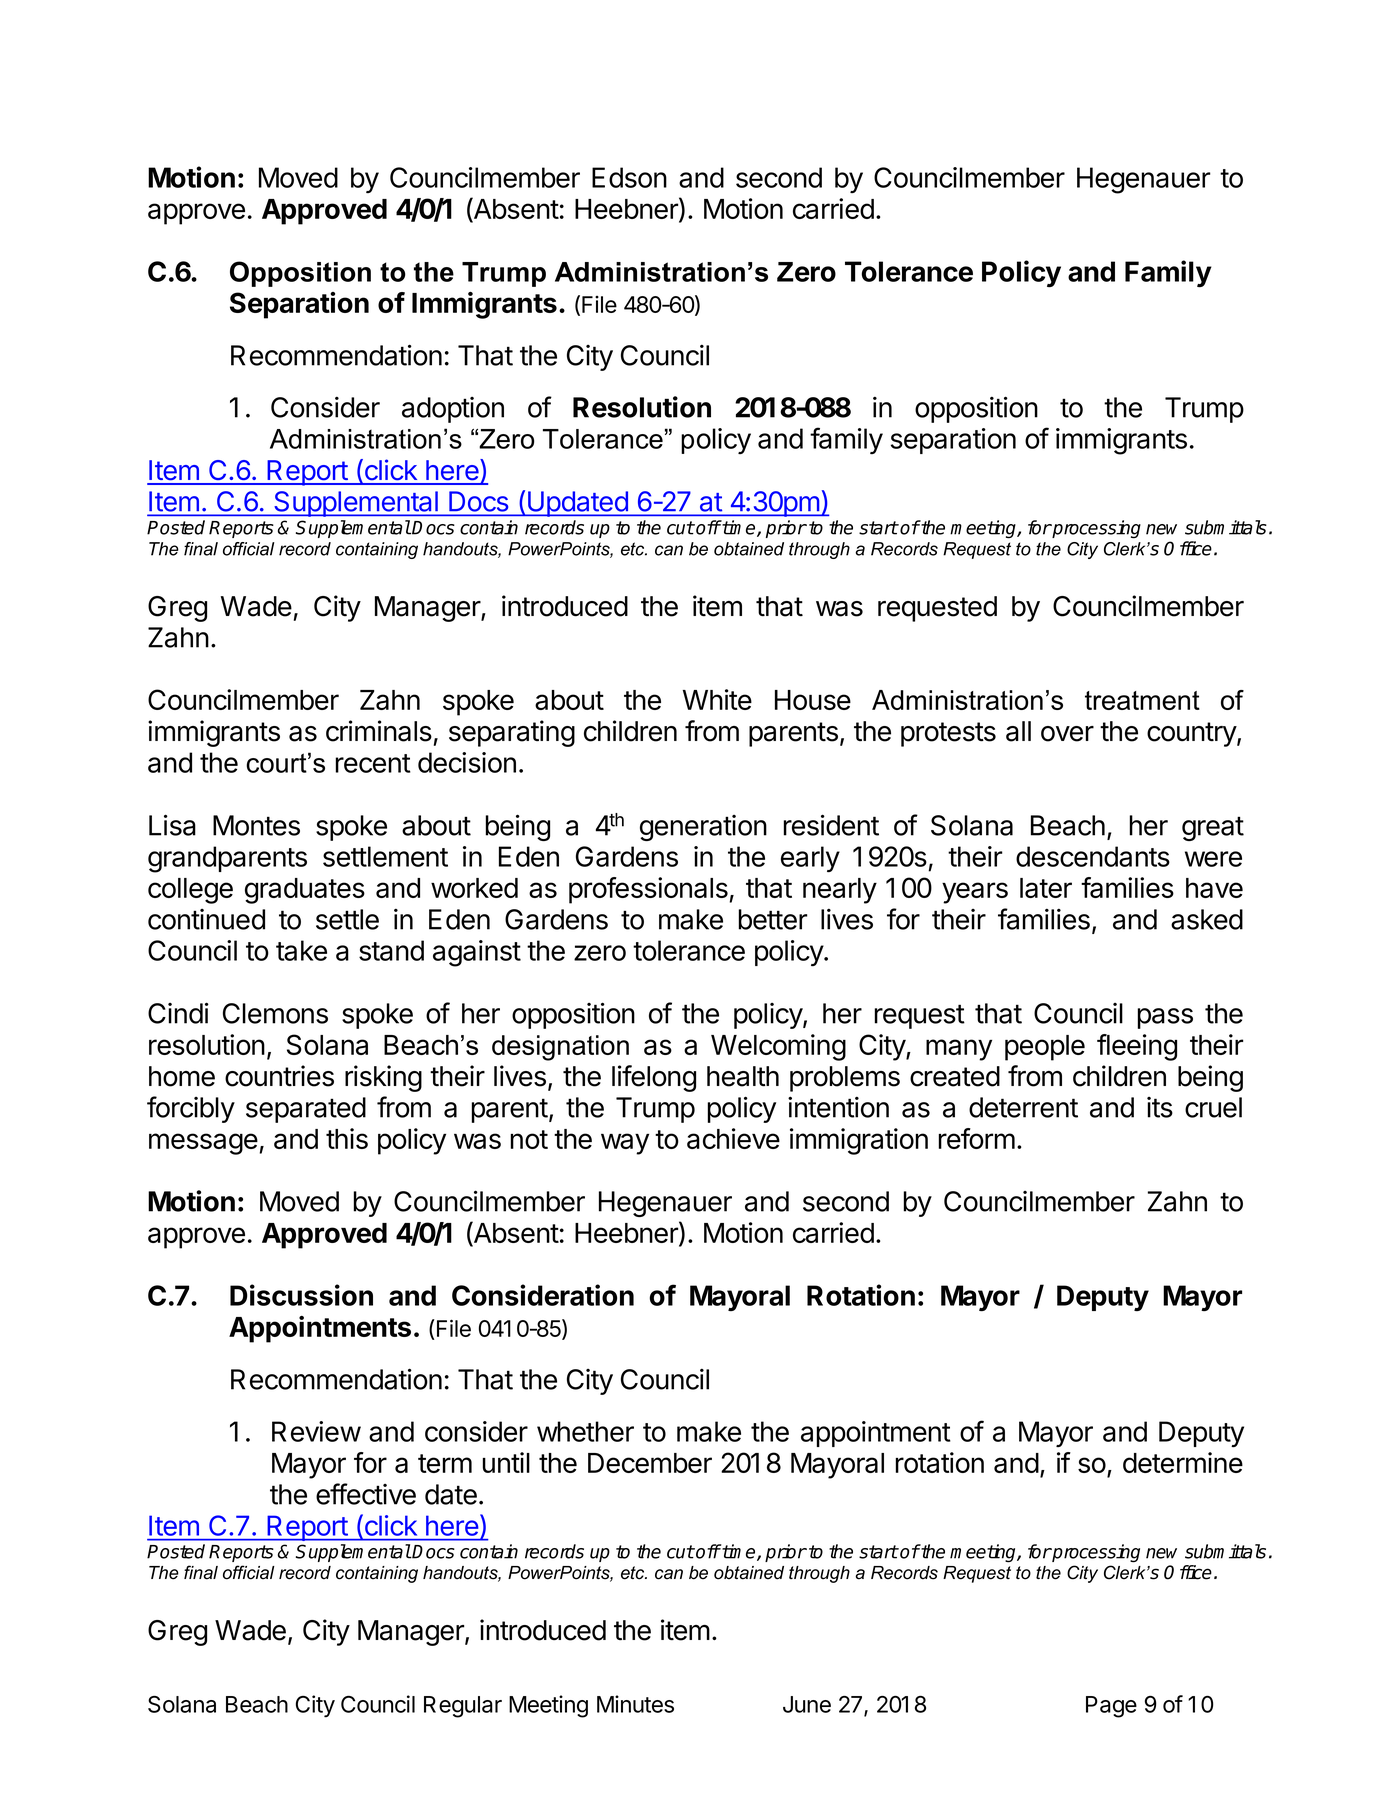  I want to click on Minutes, so click(635, 1704).
